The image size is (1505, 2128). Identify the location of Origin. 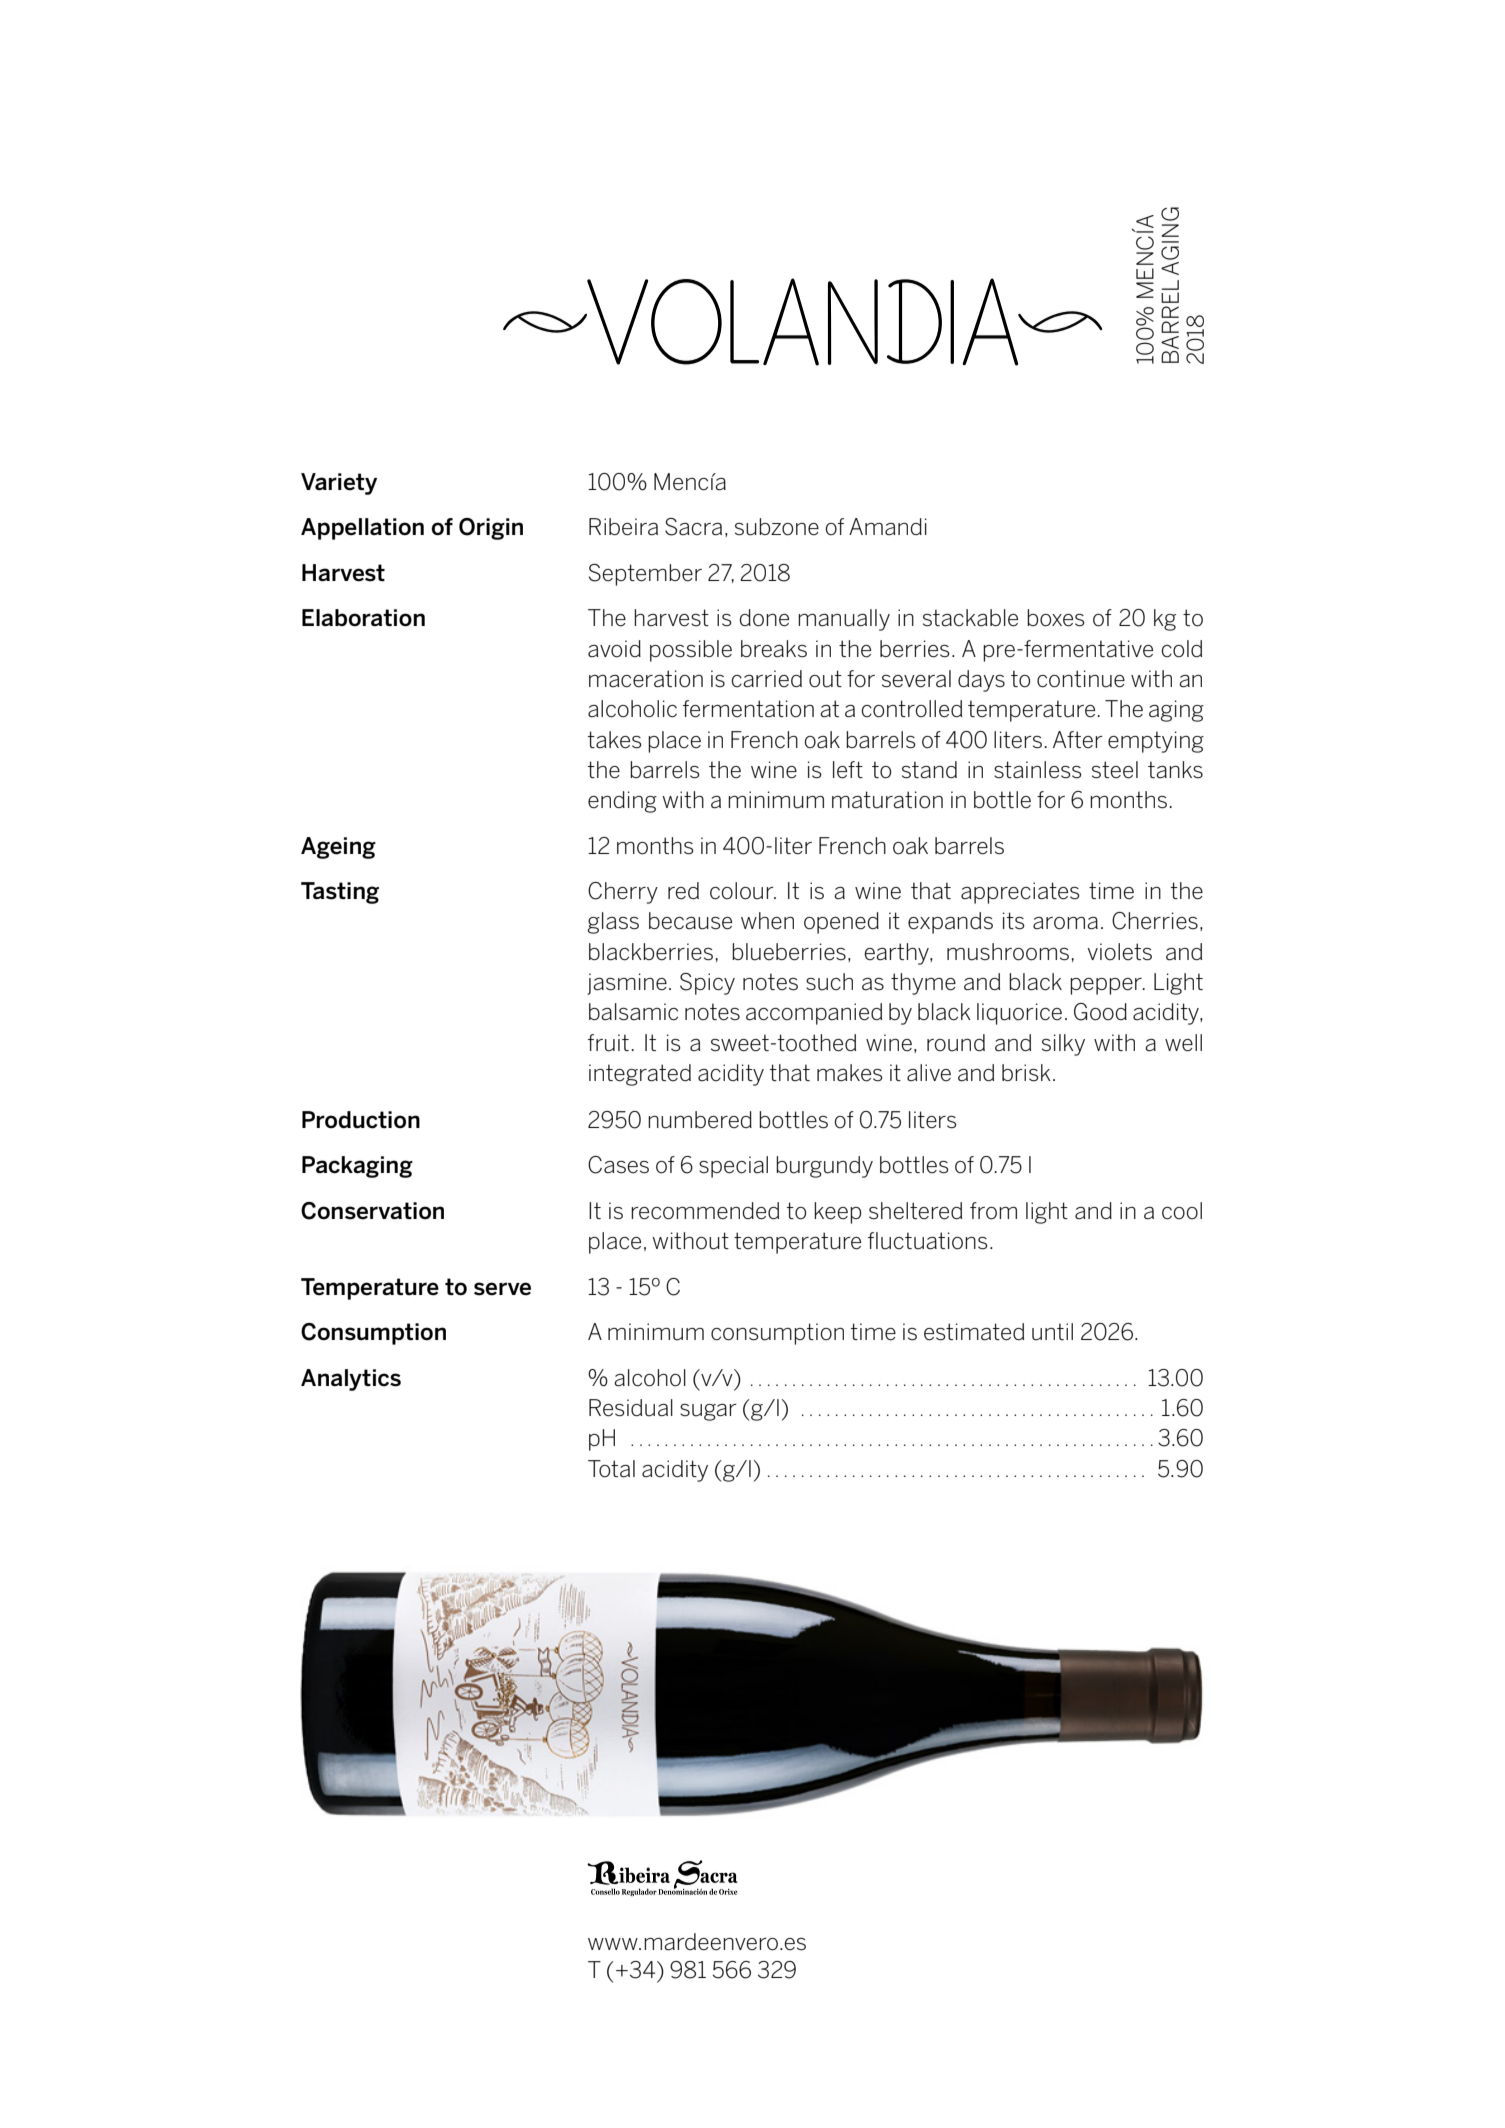
(491, 529).
